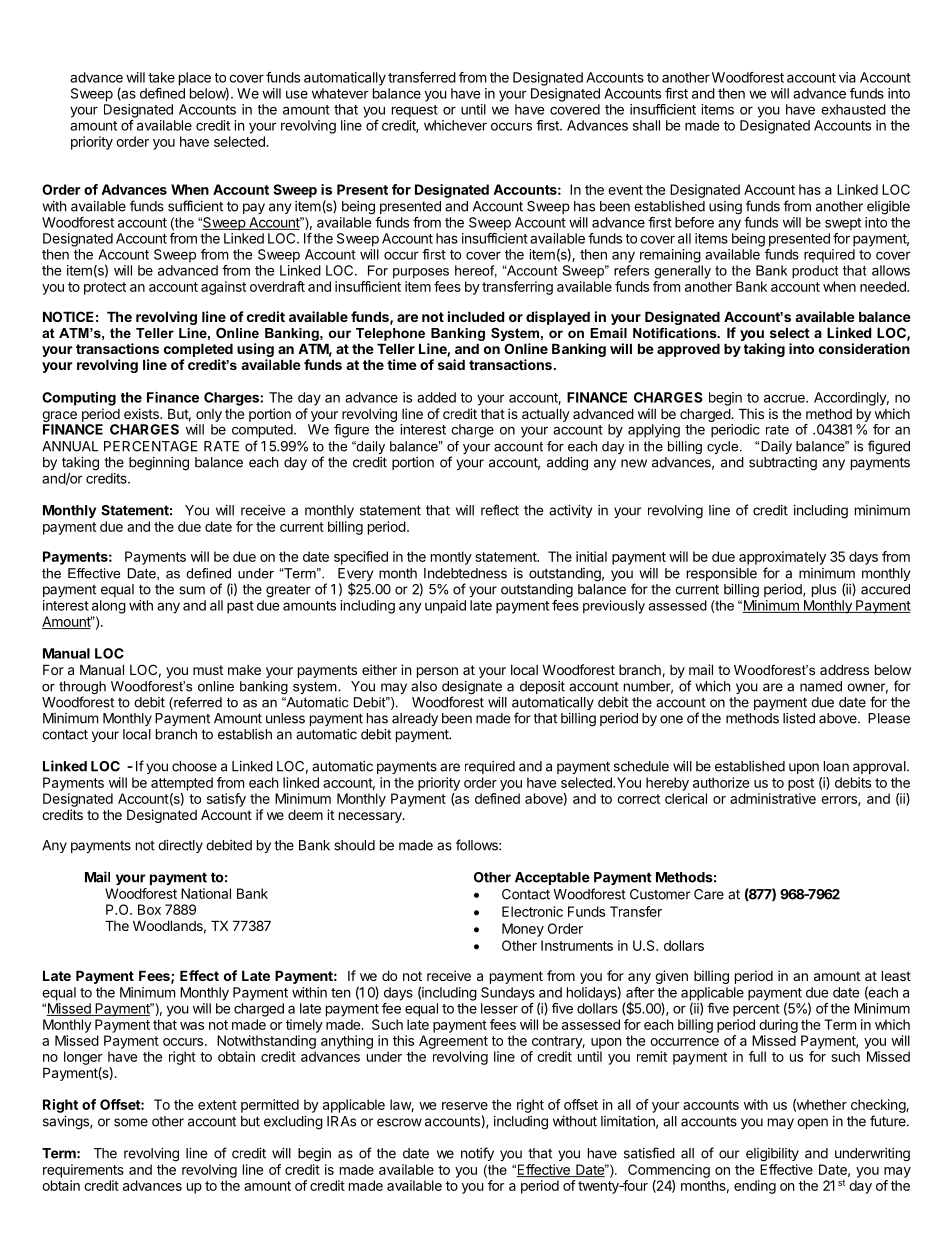 The height and width of the screenshot is (1233, 952). What do you see at coordinates (772, 1155) in the screenshot?
I see `eligibility` at bounding box center [772, 1155].
